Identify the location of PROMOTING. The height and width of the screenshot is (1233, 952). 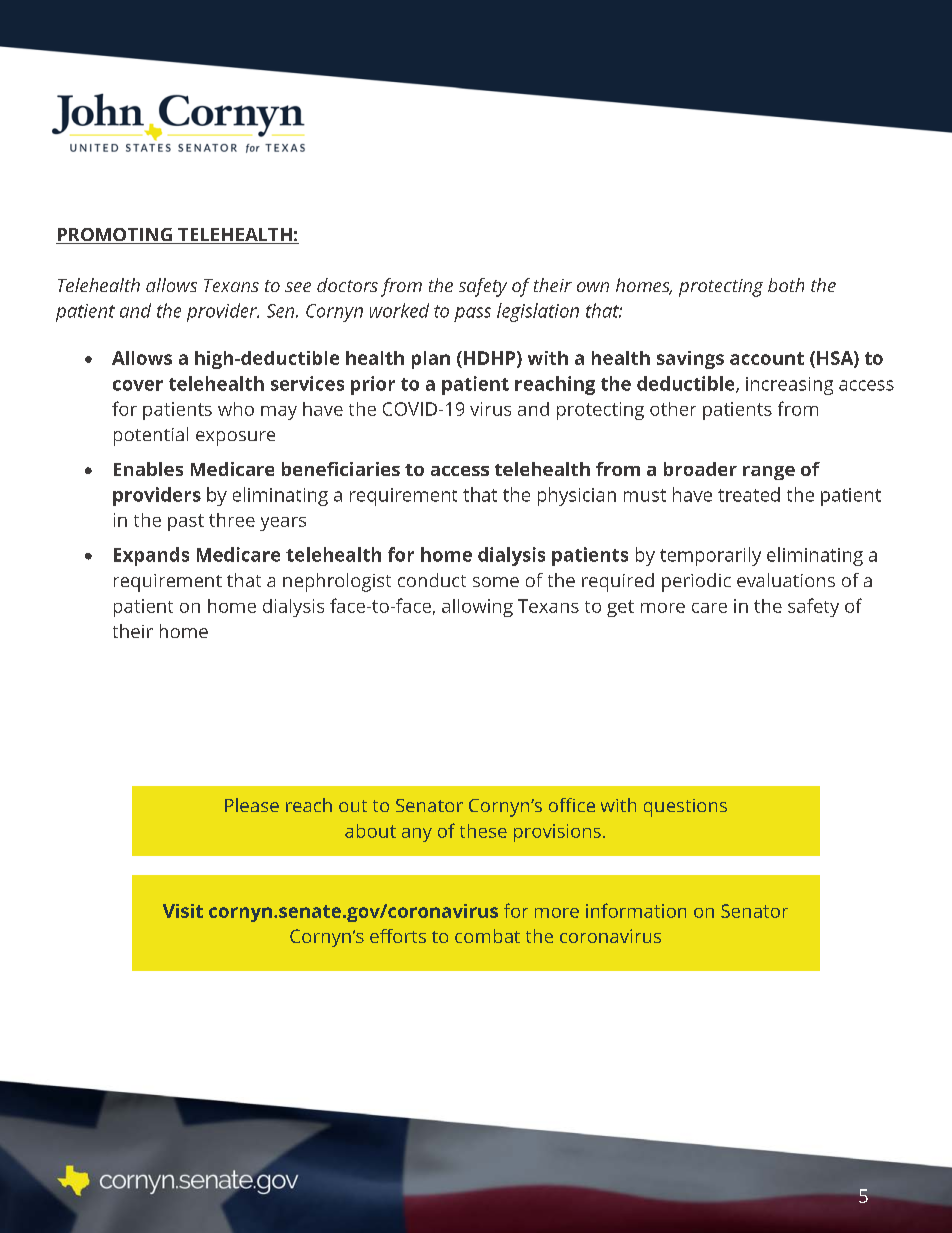
(115, 236).
